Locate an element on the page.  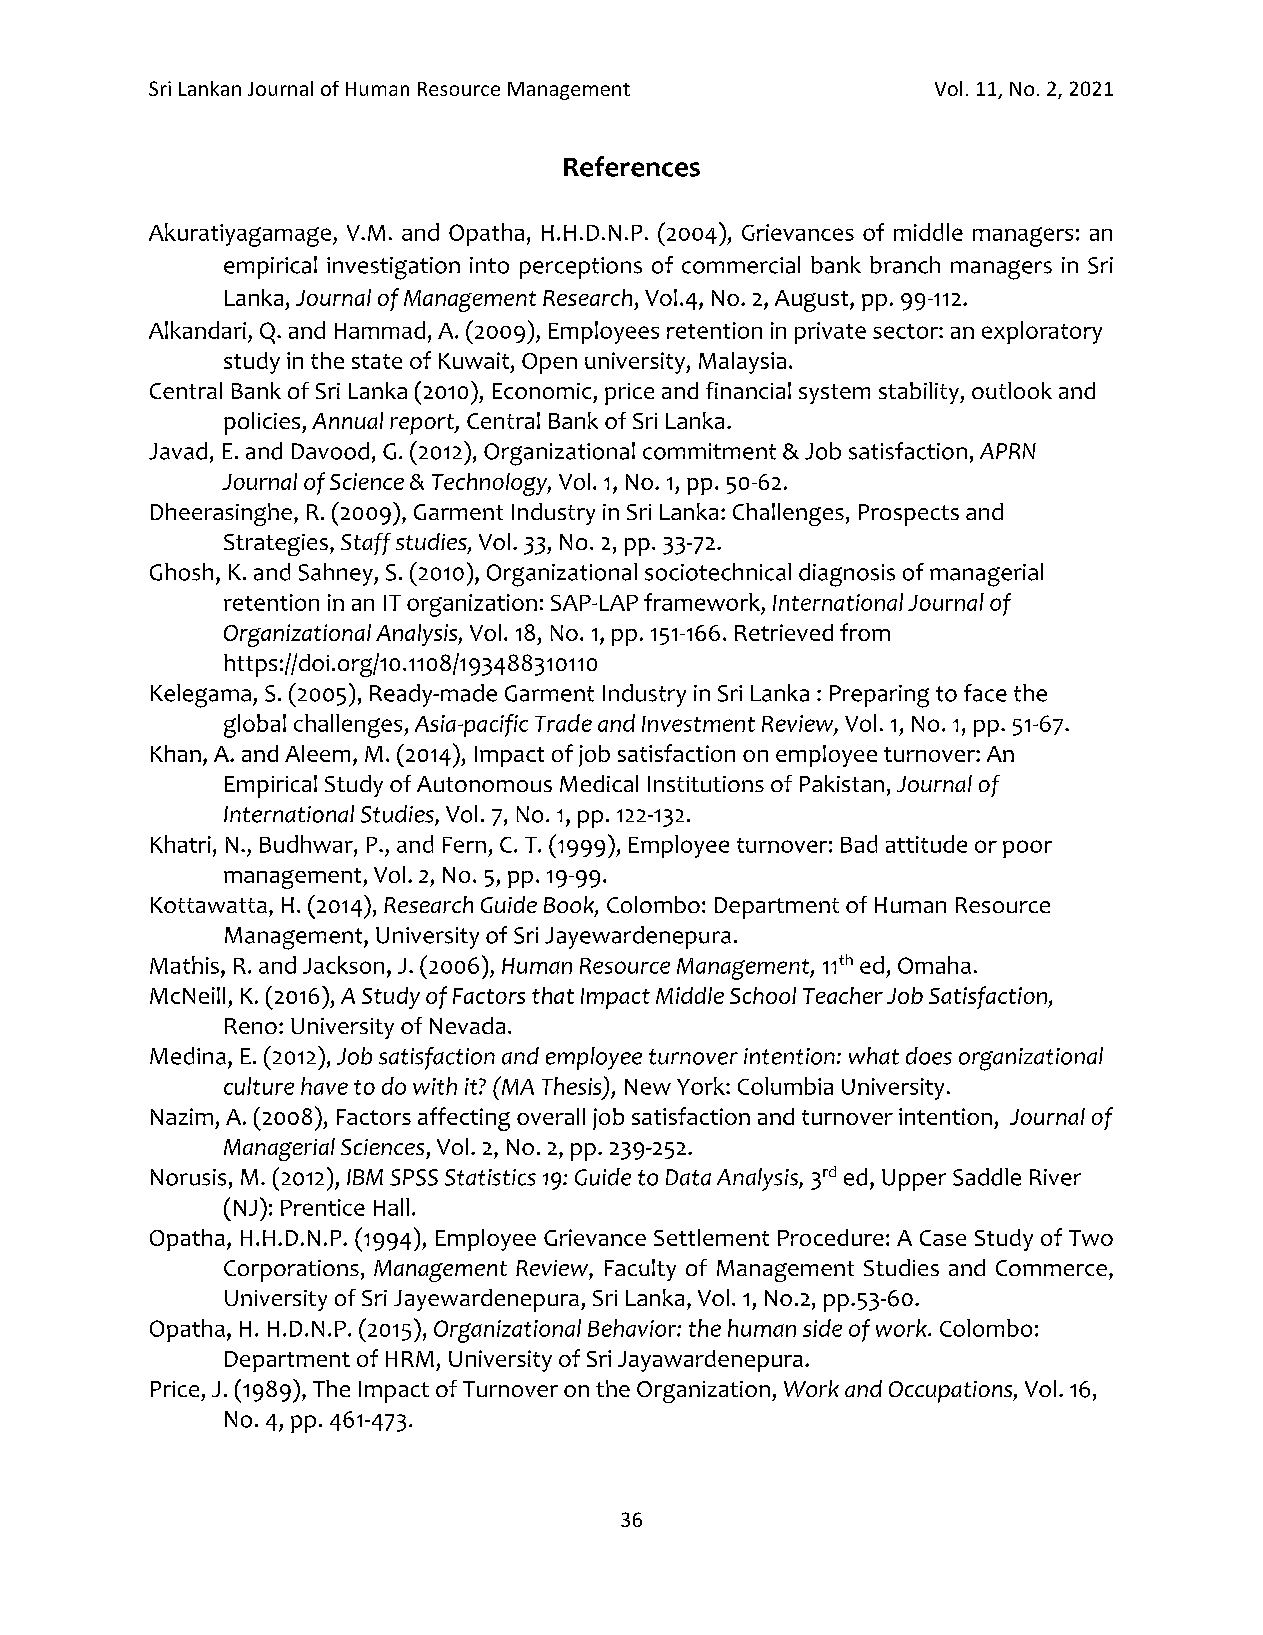
does is located at coordinates (929, 1056).
